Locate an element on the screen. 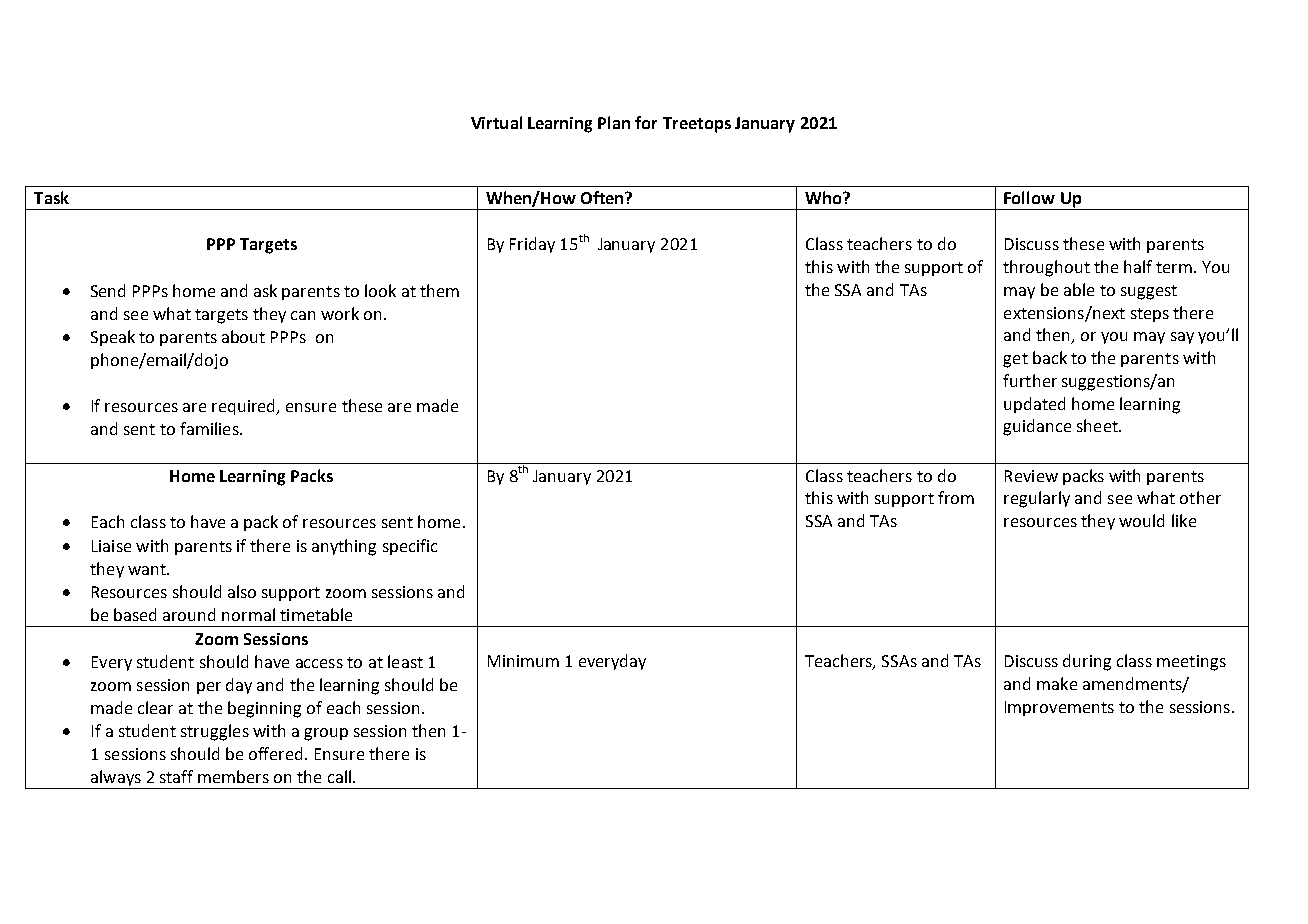 The width and height of the screenshot is (1308, 924). Task is located at coordinates (51, 197).
